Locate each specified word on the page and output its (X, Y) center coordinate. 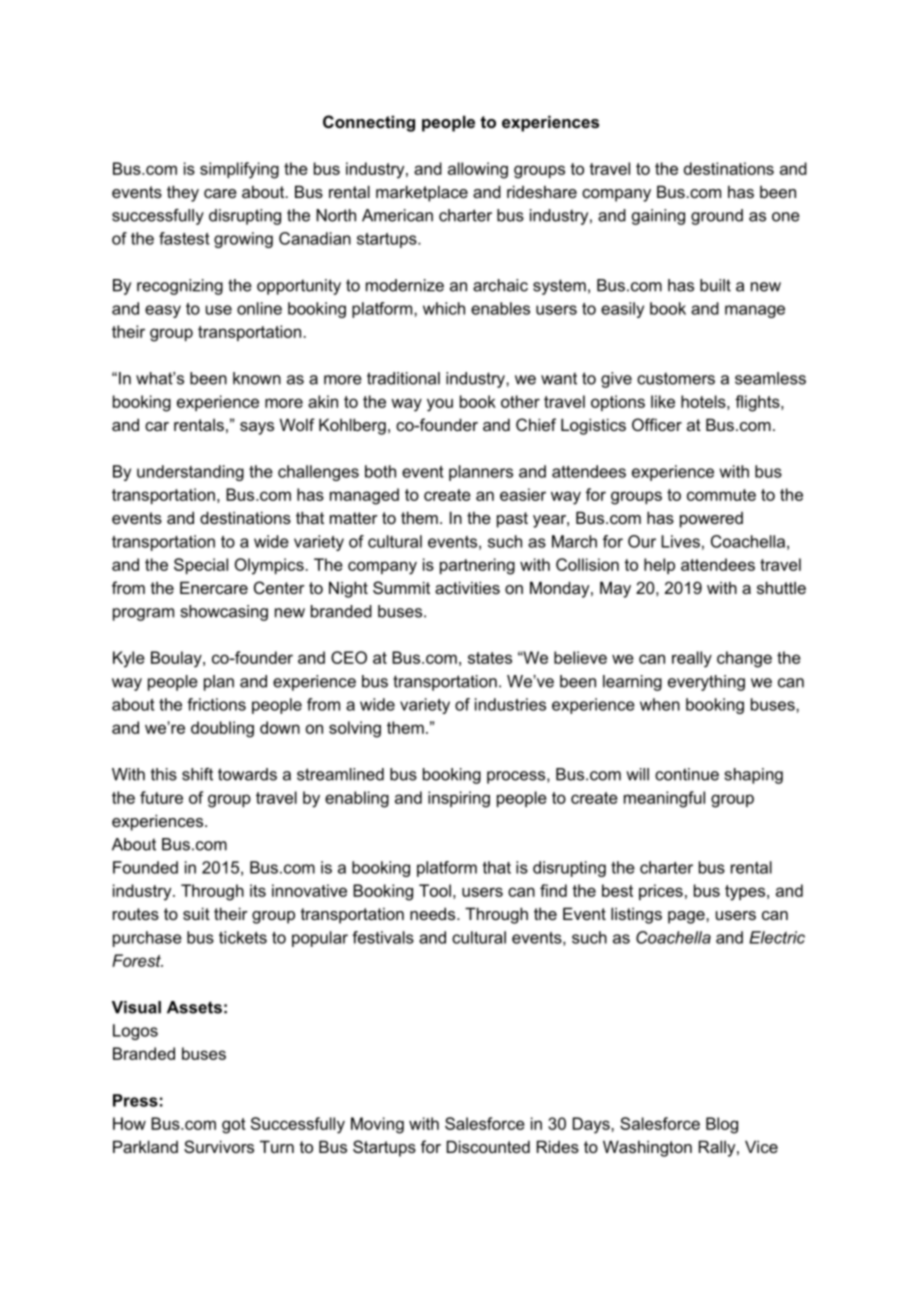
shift (197, 774)
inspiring (459, 799)
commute (721, 495)
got (234, 1126)
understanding (190, 473)
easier (523, 494)
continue (687, 774)
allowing (478, 170)
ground (717, 217)
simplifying (239, 170)
